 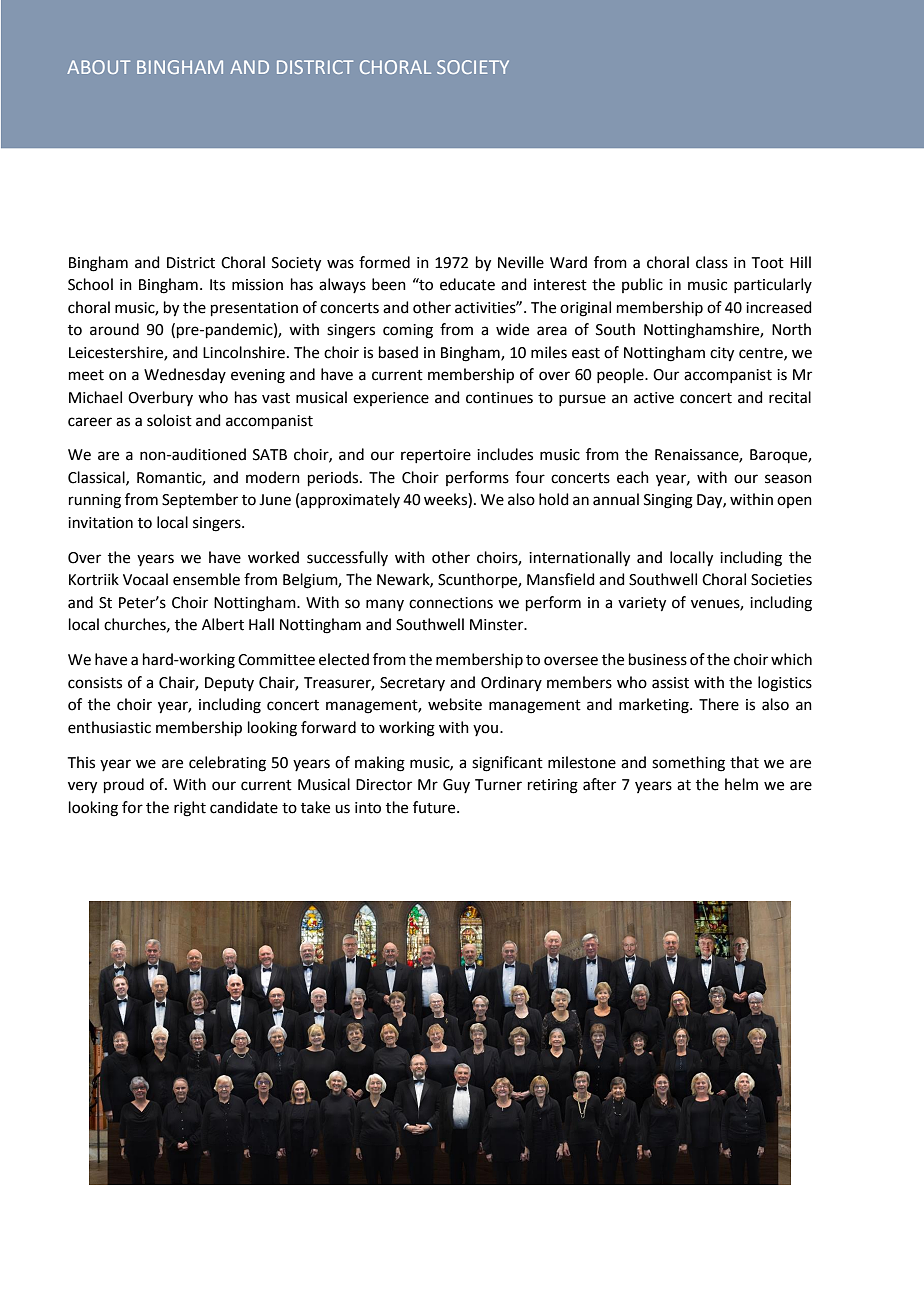 I want to click on active, so click(x=654, y=398).
